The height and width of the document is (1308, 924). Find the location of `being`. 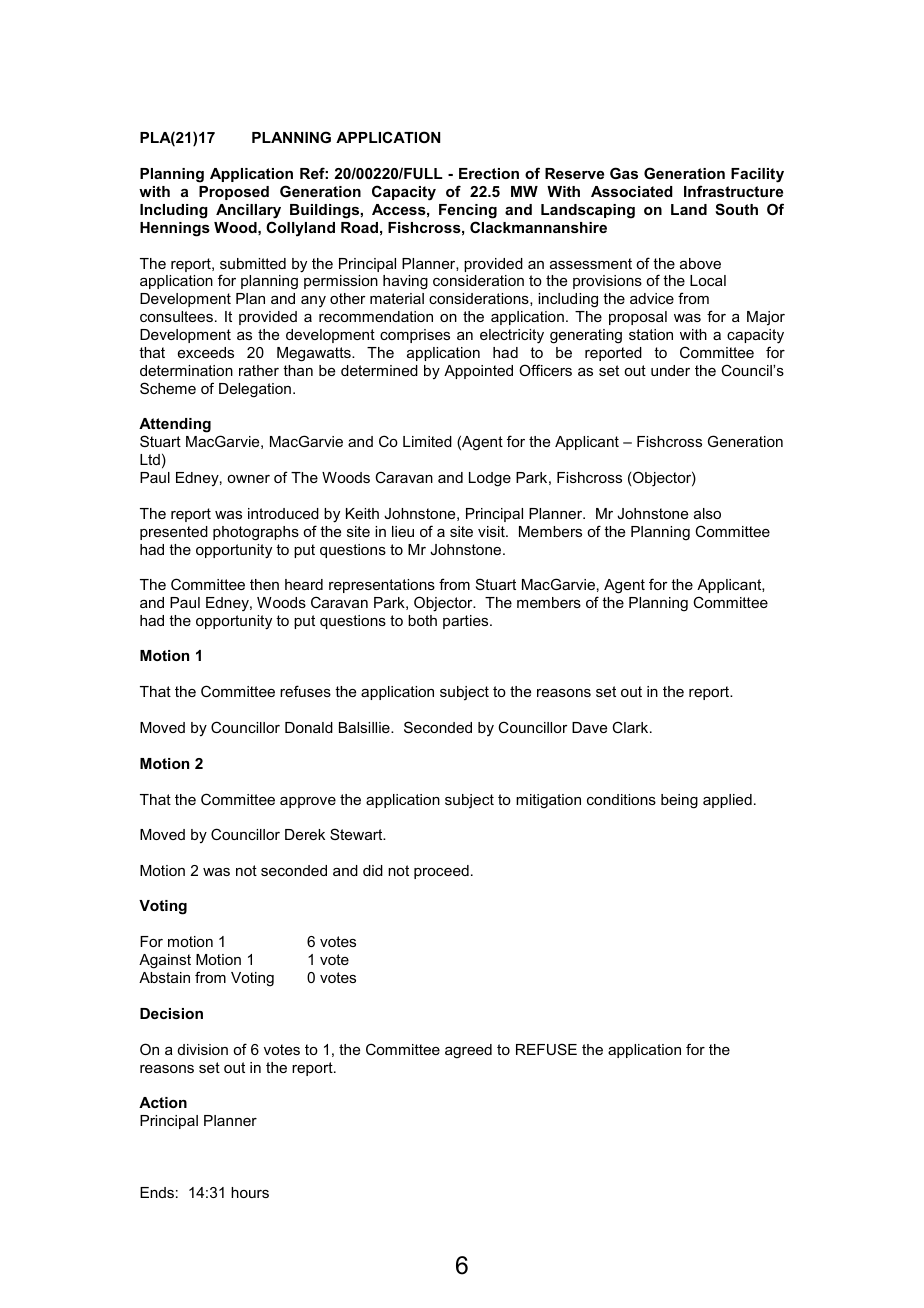

being is located at coordinates (679, 801).
